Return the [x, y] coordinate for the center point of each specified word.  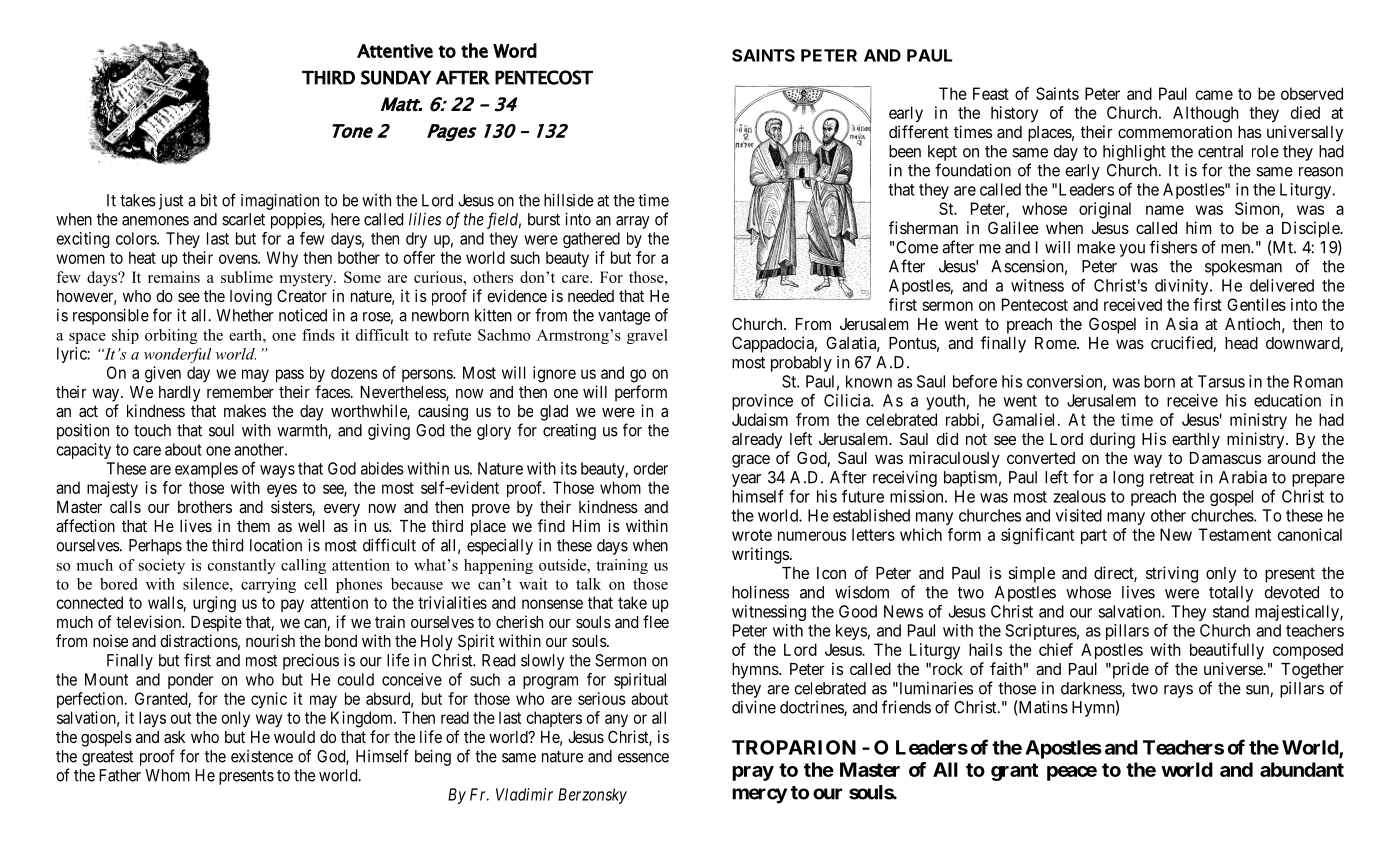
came [1214, 95]
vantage [624, 317]
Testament [1234, 534]
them [253, 526]
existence [262, 756]
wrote [752, 535]
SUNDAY [396, 77]
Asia [1182, 323]
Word [515, 50]
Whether [245, 315]
